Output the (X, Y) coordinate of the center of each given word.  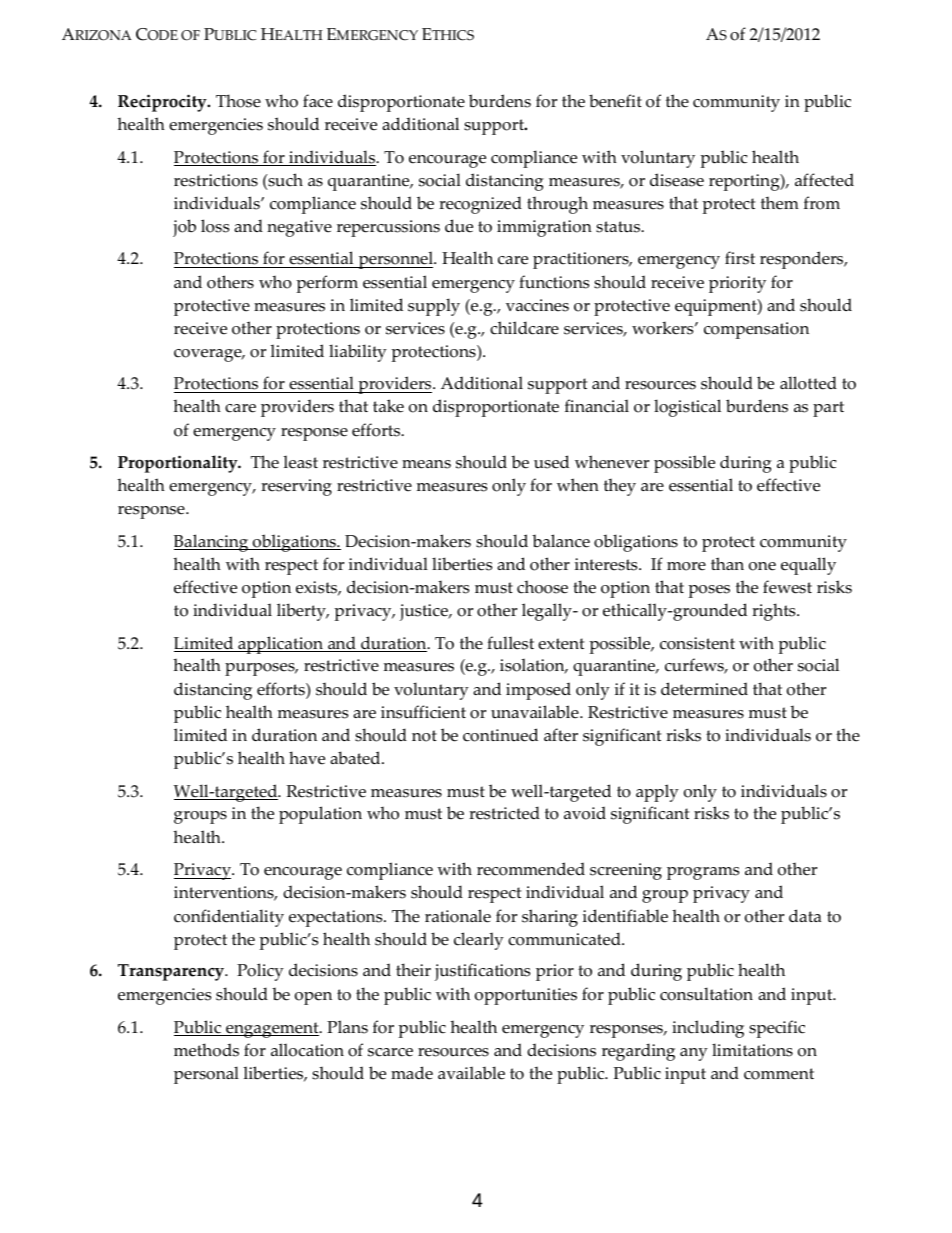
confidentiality (229, 918)
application (280, 645)
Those (238, 101)
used (551, 462)
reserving (296, 487)
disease (677, 180)
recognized (480, 205)
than (727, 563)
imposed (538, 691)
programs (703, 873)
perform (327, 284)
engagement (272, 1030)
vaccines (537, 305)
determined (704, 689)
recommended (531, 869)
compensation (756, 330)
